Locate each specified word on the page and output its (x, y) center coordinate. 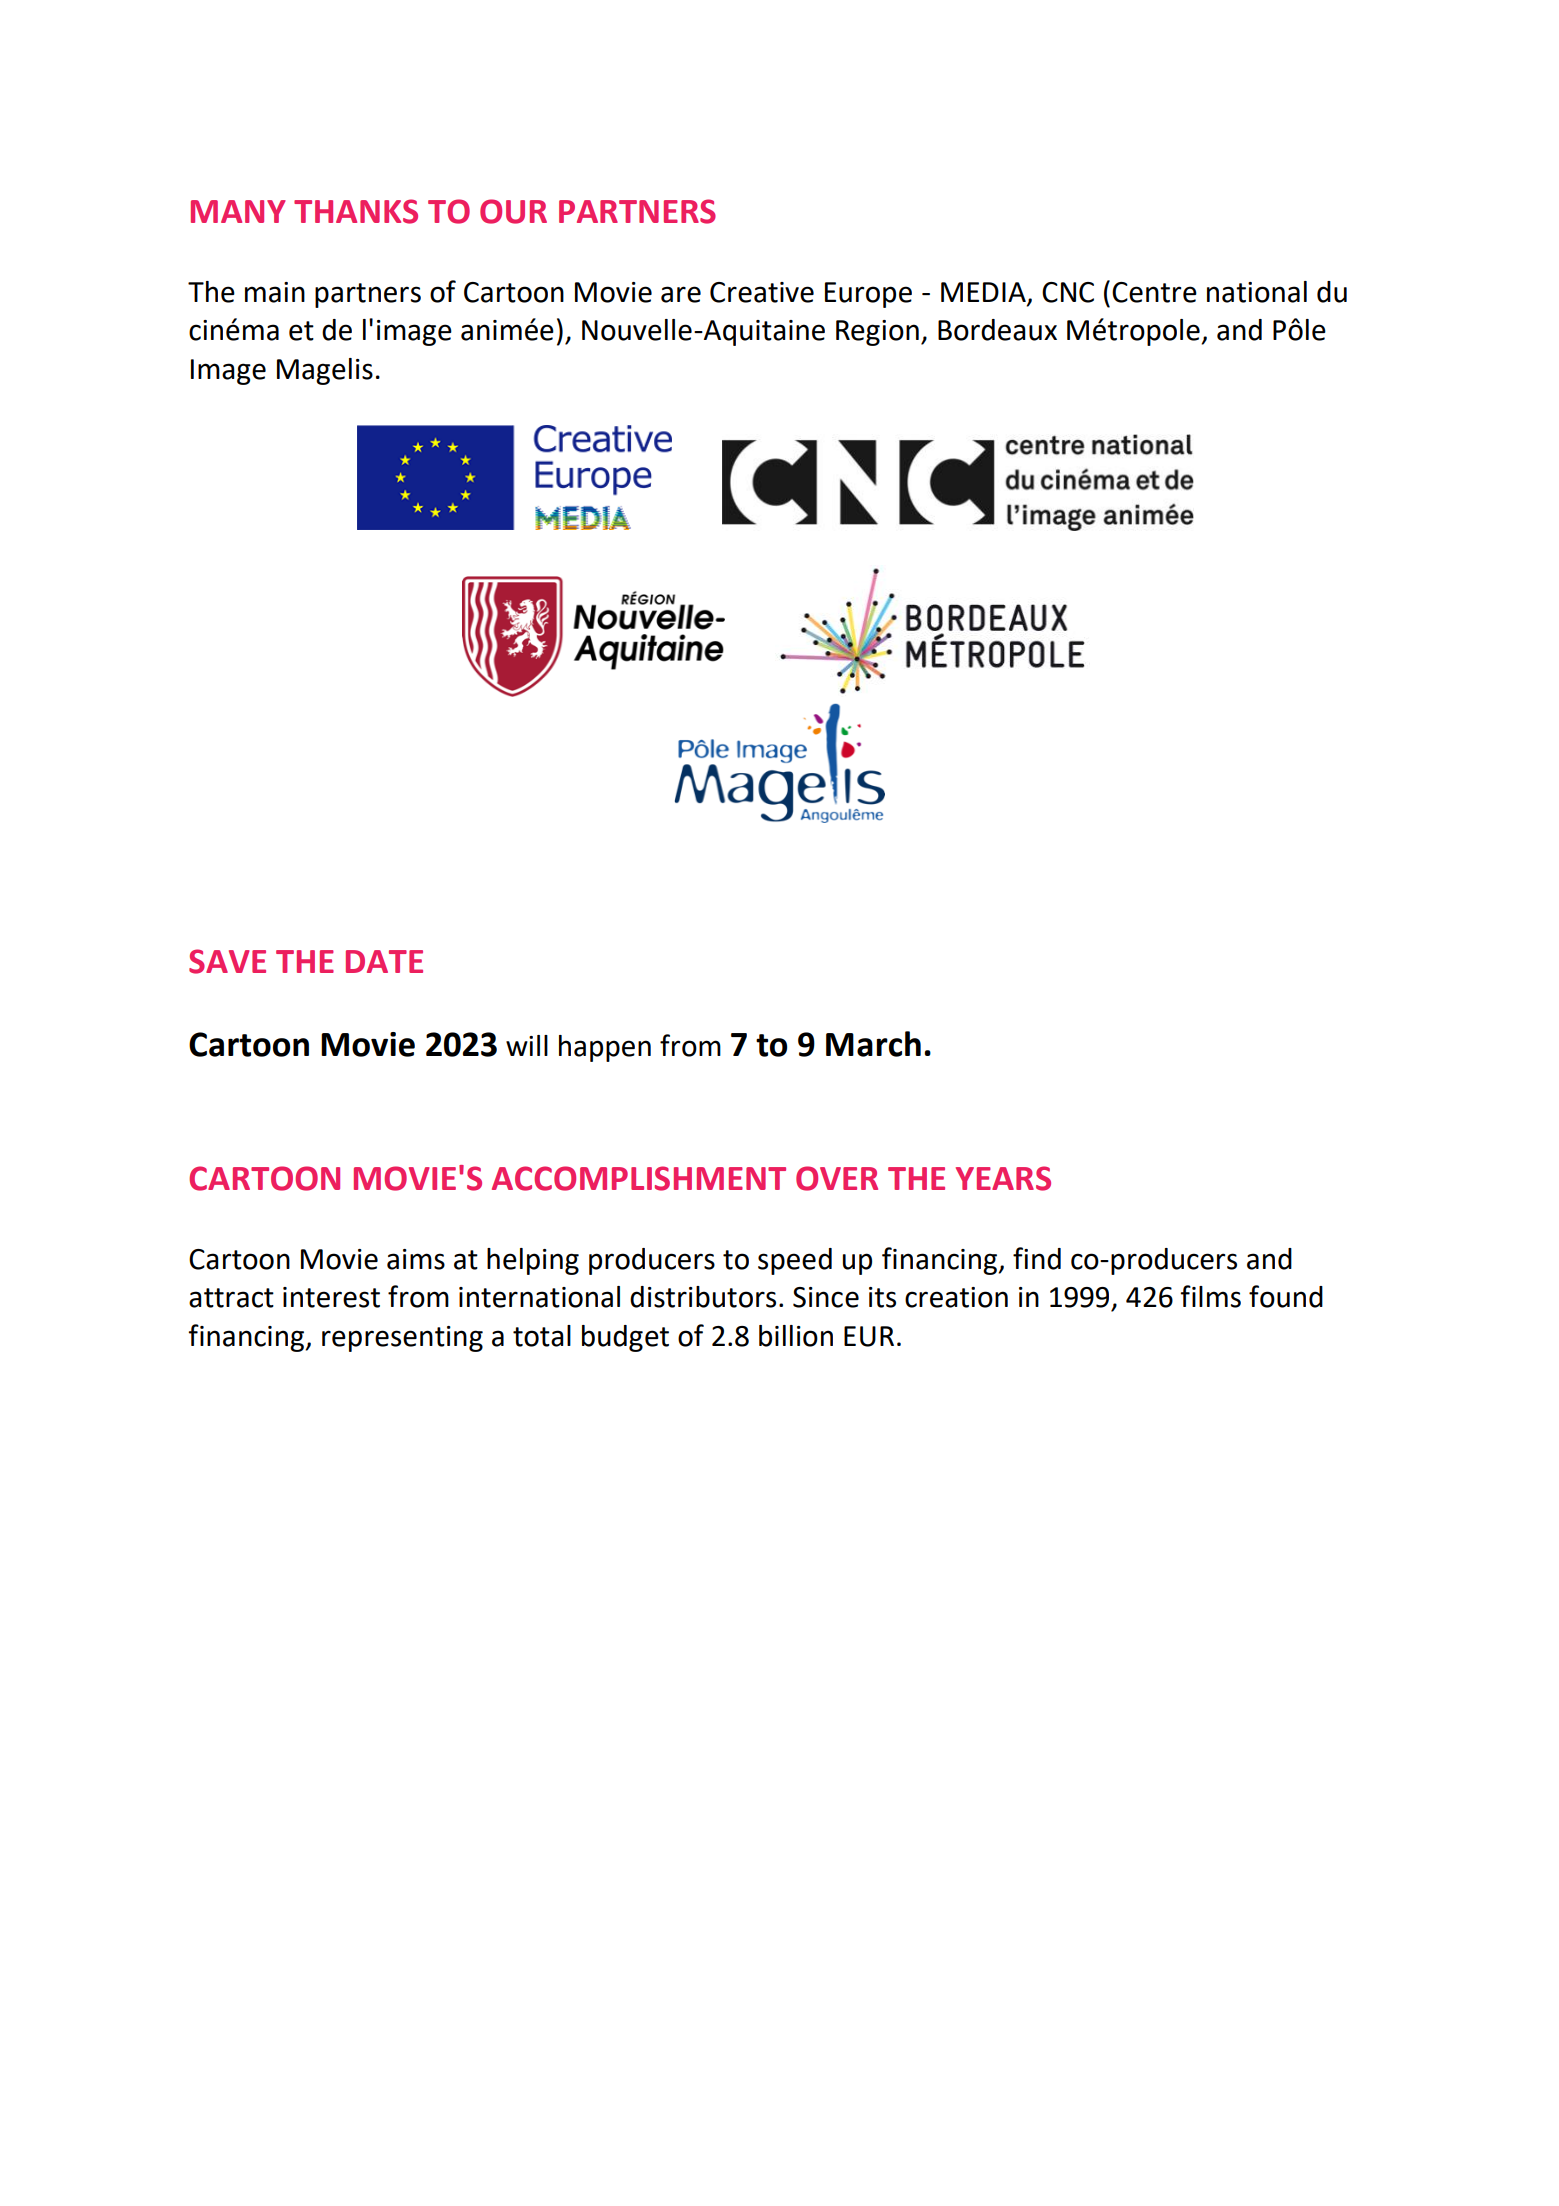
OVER (837, 1178)
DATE (384, 961)
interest (331, 1297)
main (275, 292)
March (873, 1044)
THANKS (356, 211)
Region (877, 333)
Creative (762, 292)
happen (605, 1048)
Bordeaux (997, 330)
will (527, 1045)
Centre (1154, 292)
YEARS (1003, 1178)
